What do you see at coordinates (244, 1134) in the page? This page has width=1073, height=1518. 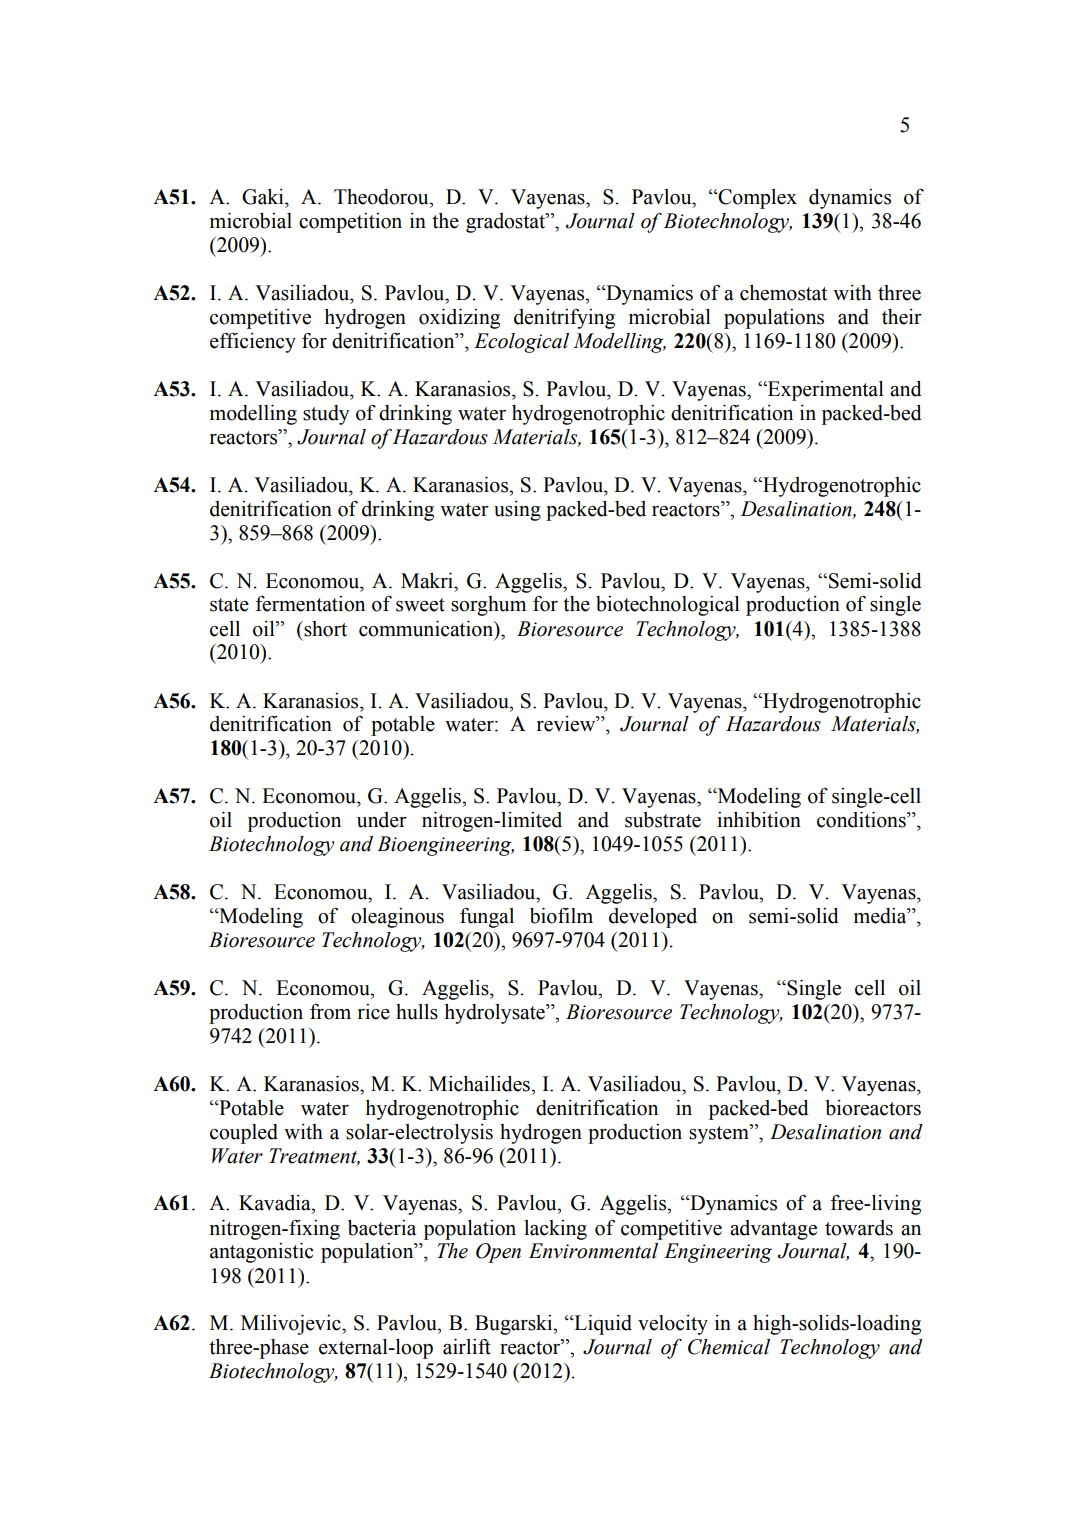 I see `coupled` at bounding box center [244, 1134].
